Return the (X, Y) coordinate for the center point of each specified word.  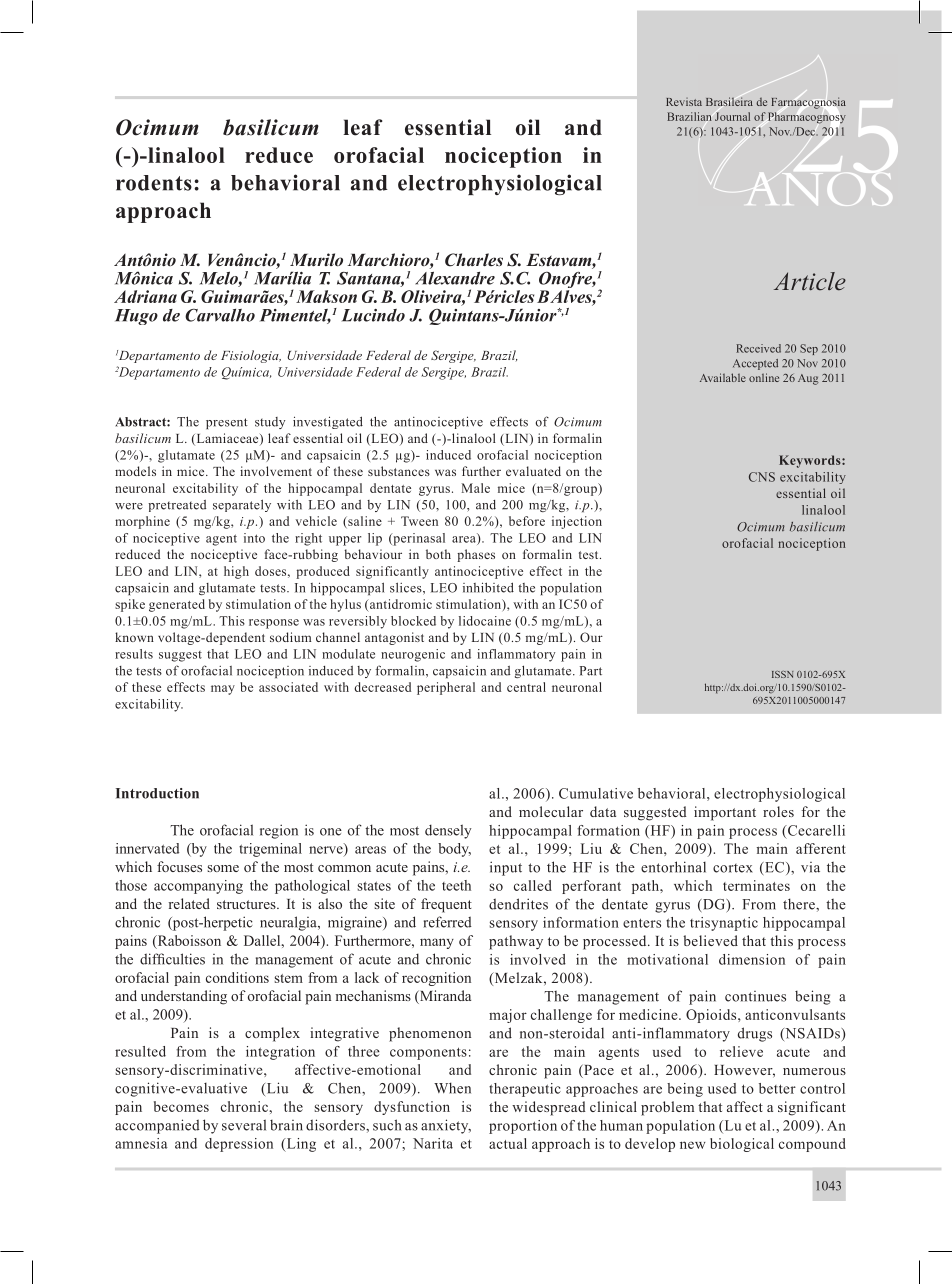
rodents (154, 183)
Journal (732, 116)
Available (723, 377)
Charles (474, 260)
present (227, 423)
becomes (181, 1106)
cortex (733, 868)
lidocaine (485, 621)
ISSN (783, 674)
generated (177, 605)
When (452, 1088)
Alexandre (455, 278)
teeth (456, 885)
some (223, 868)
